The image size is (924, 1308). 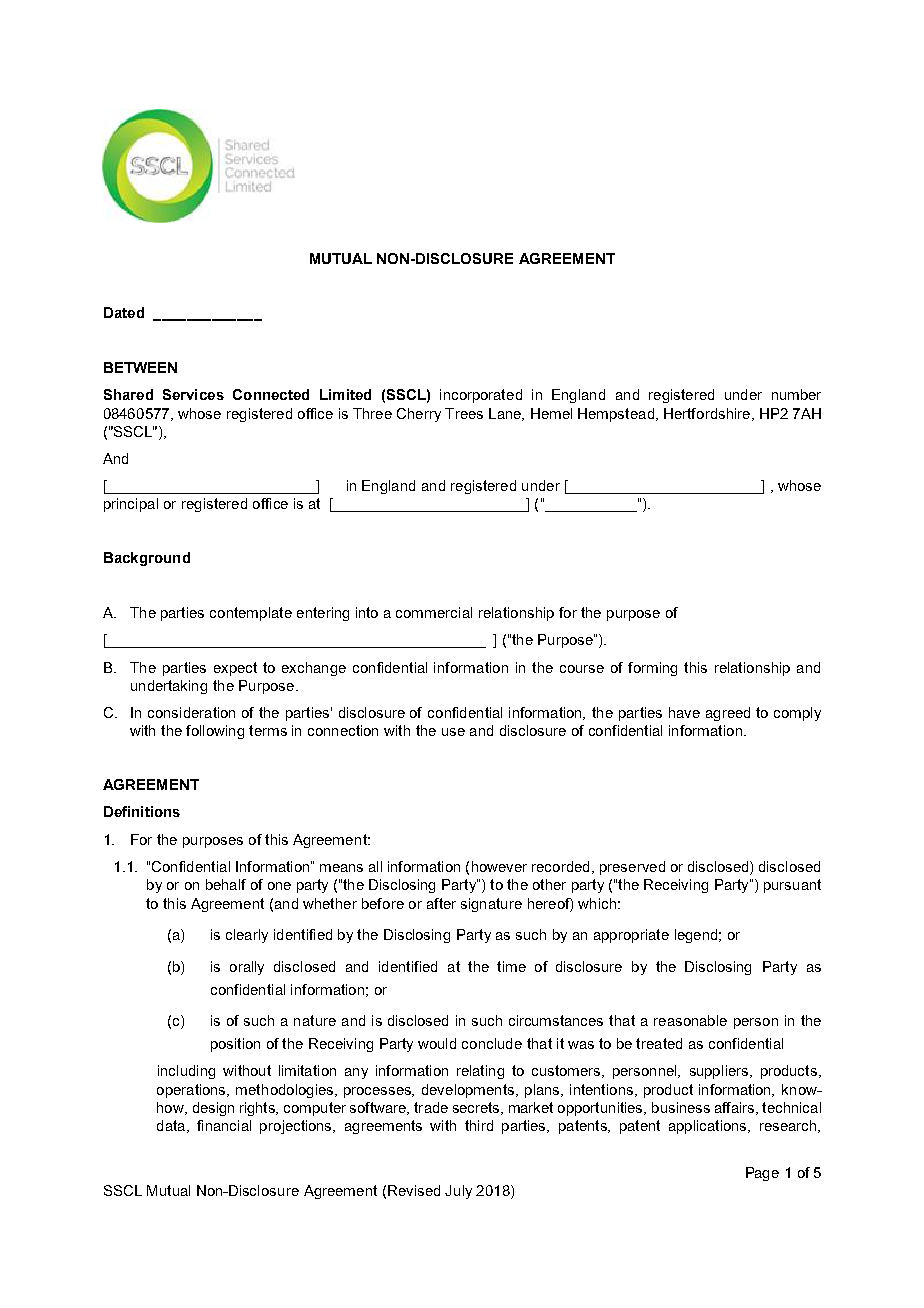 What do you see at coordinates (481, 396) in the screenshot?
I see `incorporated` at bounding box center [481, 396].
